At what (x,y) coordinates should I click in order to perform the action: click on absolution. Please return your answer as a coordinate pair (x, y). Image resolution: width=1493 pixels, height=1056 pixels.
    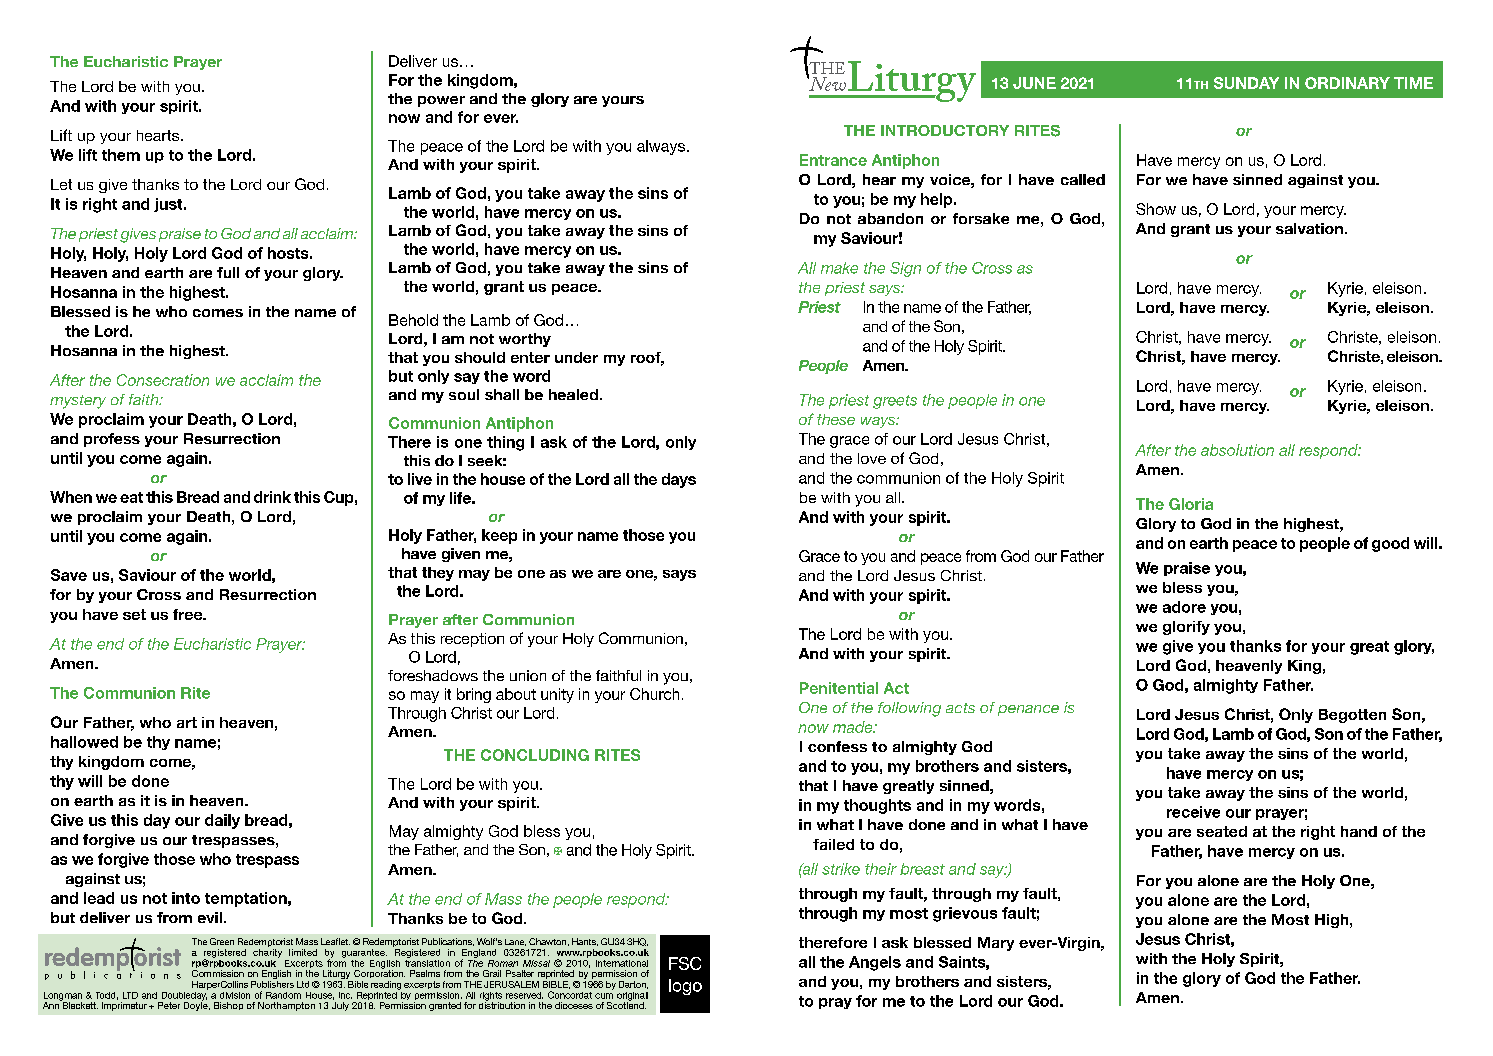
    Looking at the image, I should click on (1237, 450).
